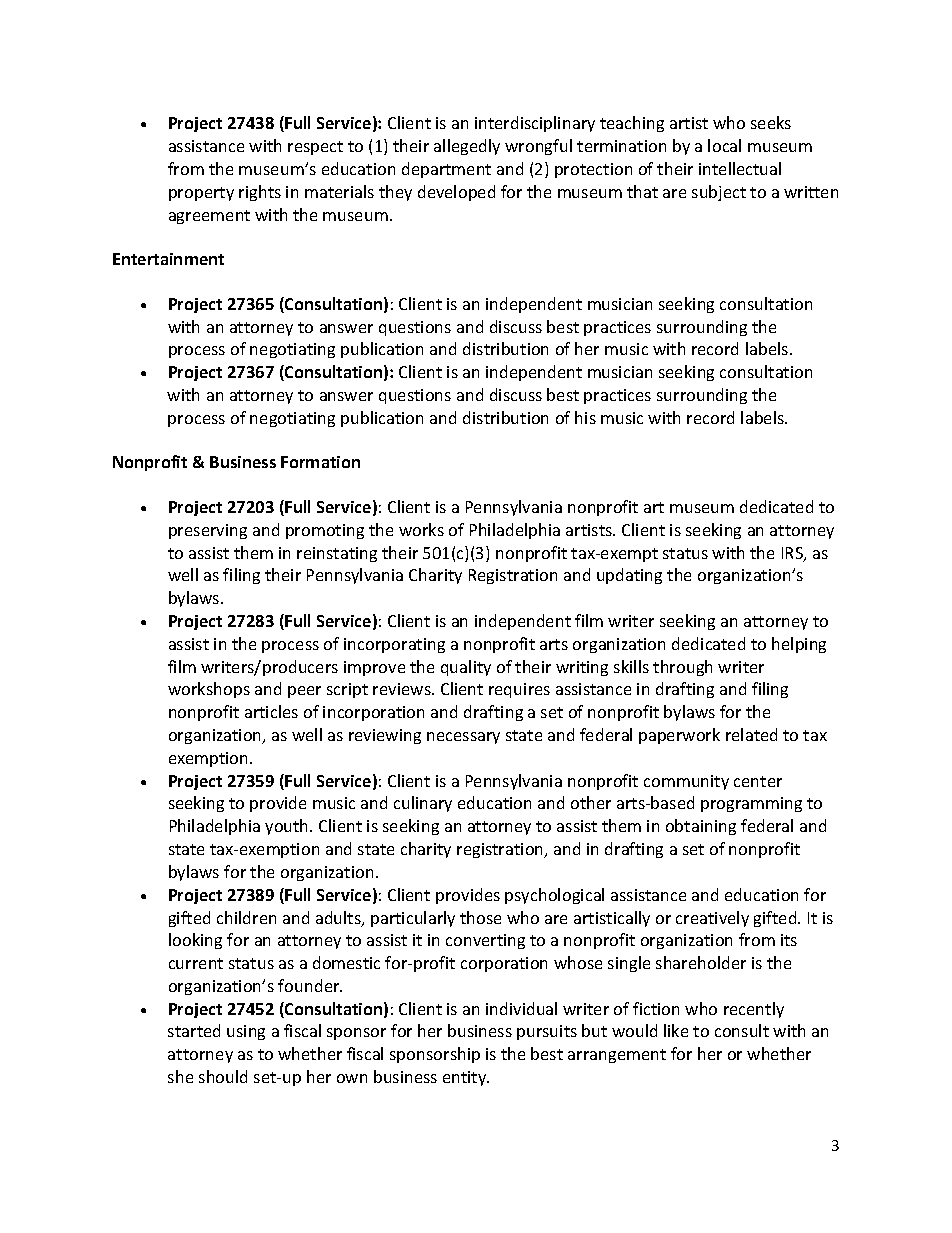 The image size is (952, 1233). Describe the element at coordinates (467, 147) in the document. I see `allegedly` at that location.
